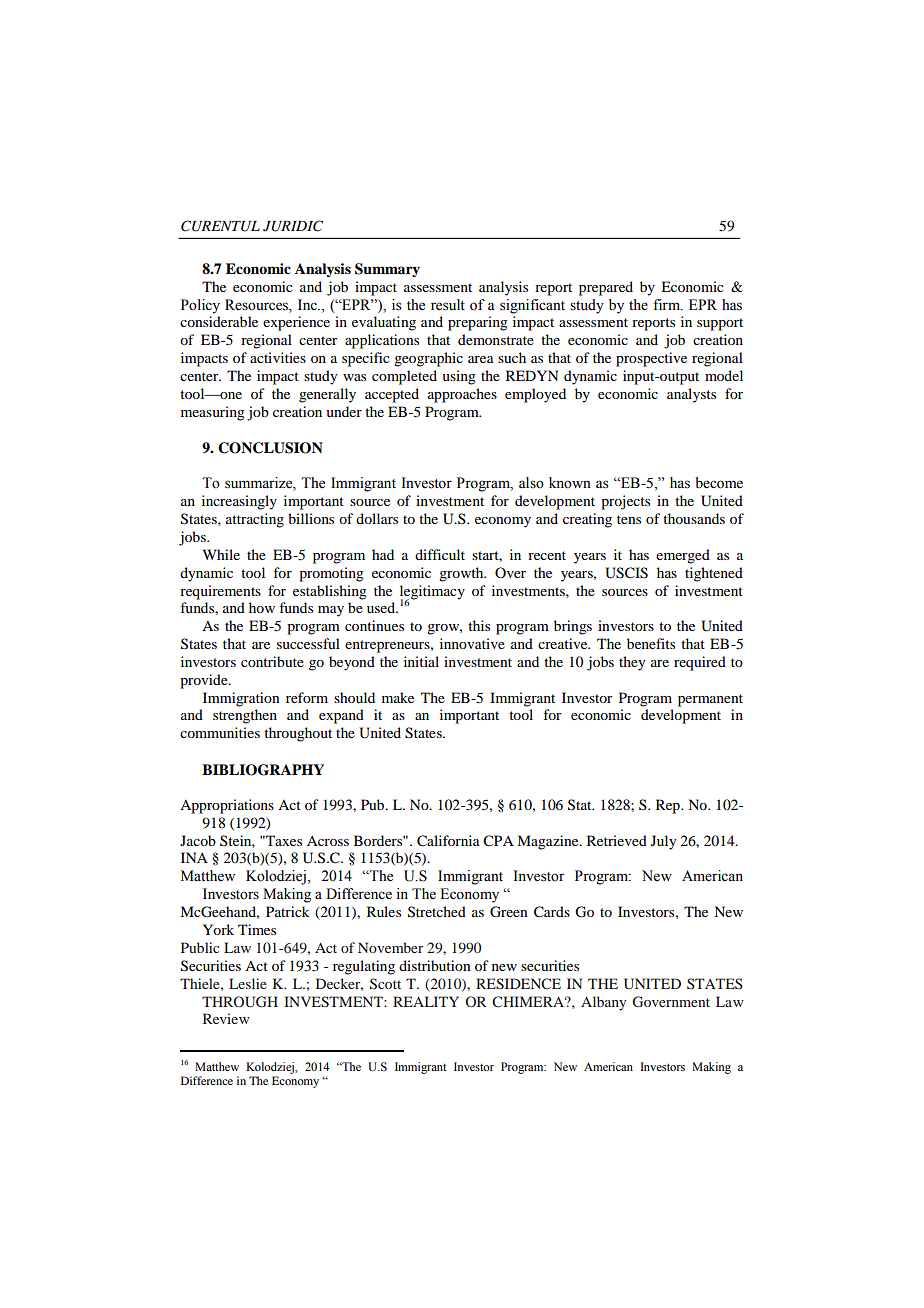  Describe the element at coordinates (398, 697) in the screenshot. I see `make` at that location.
